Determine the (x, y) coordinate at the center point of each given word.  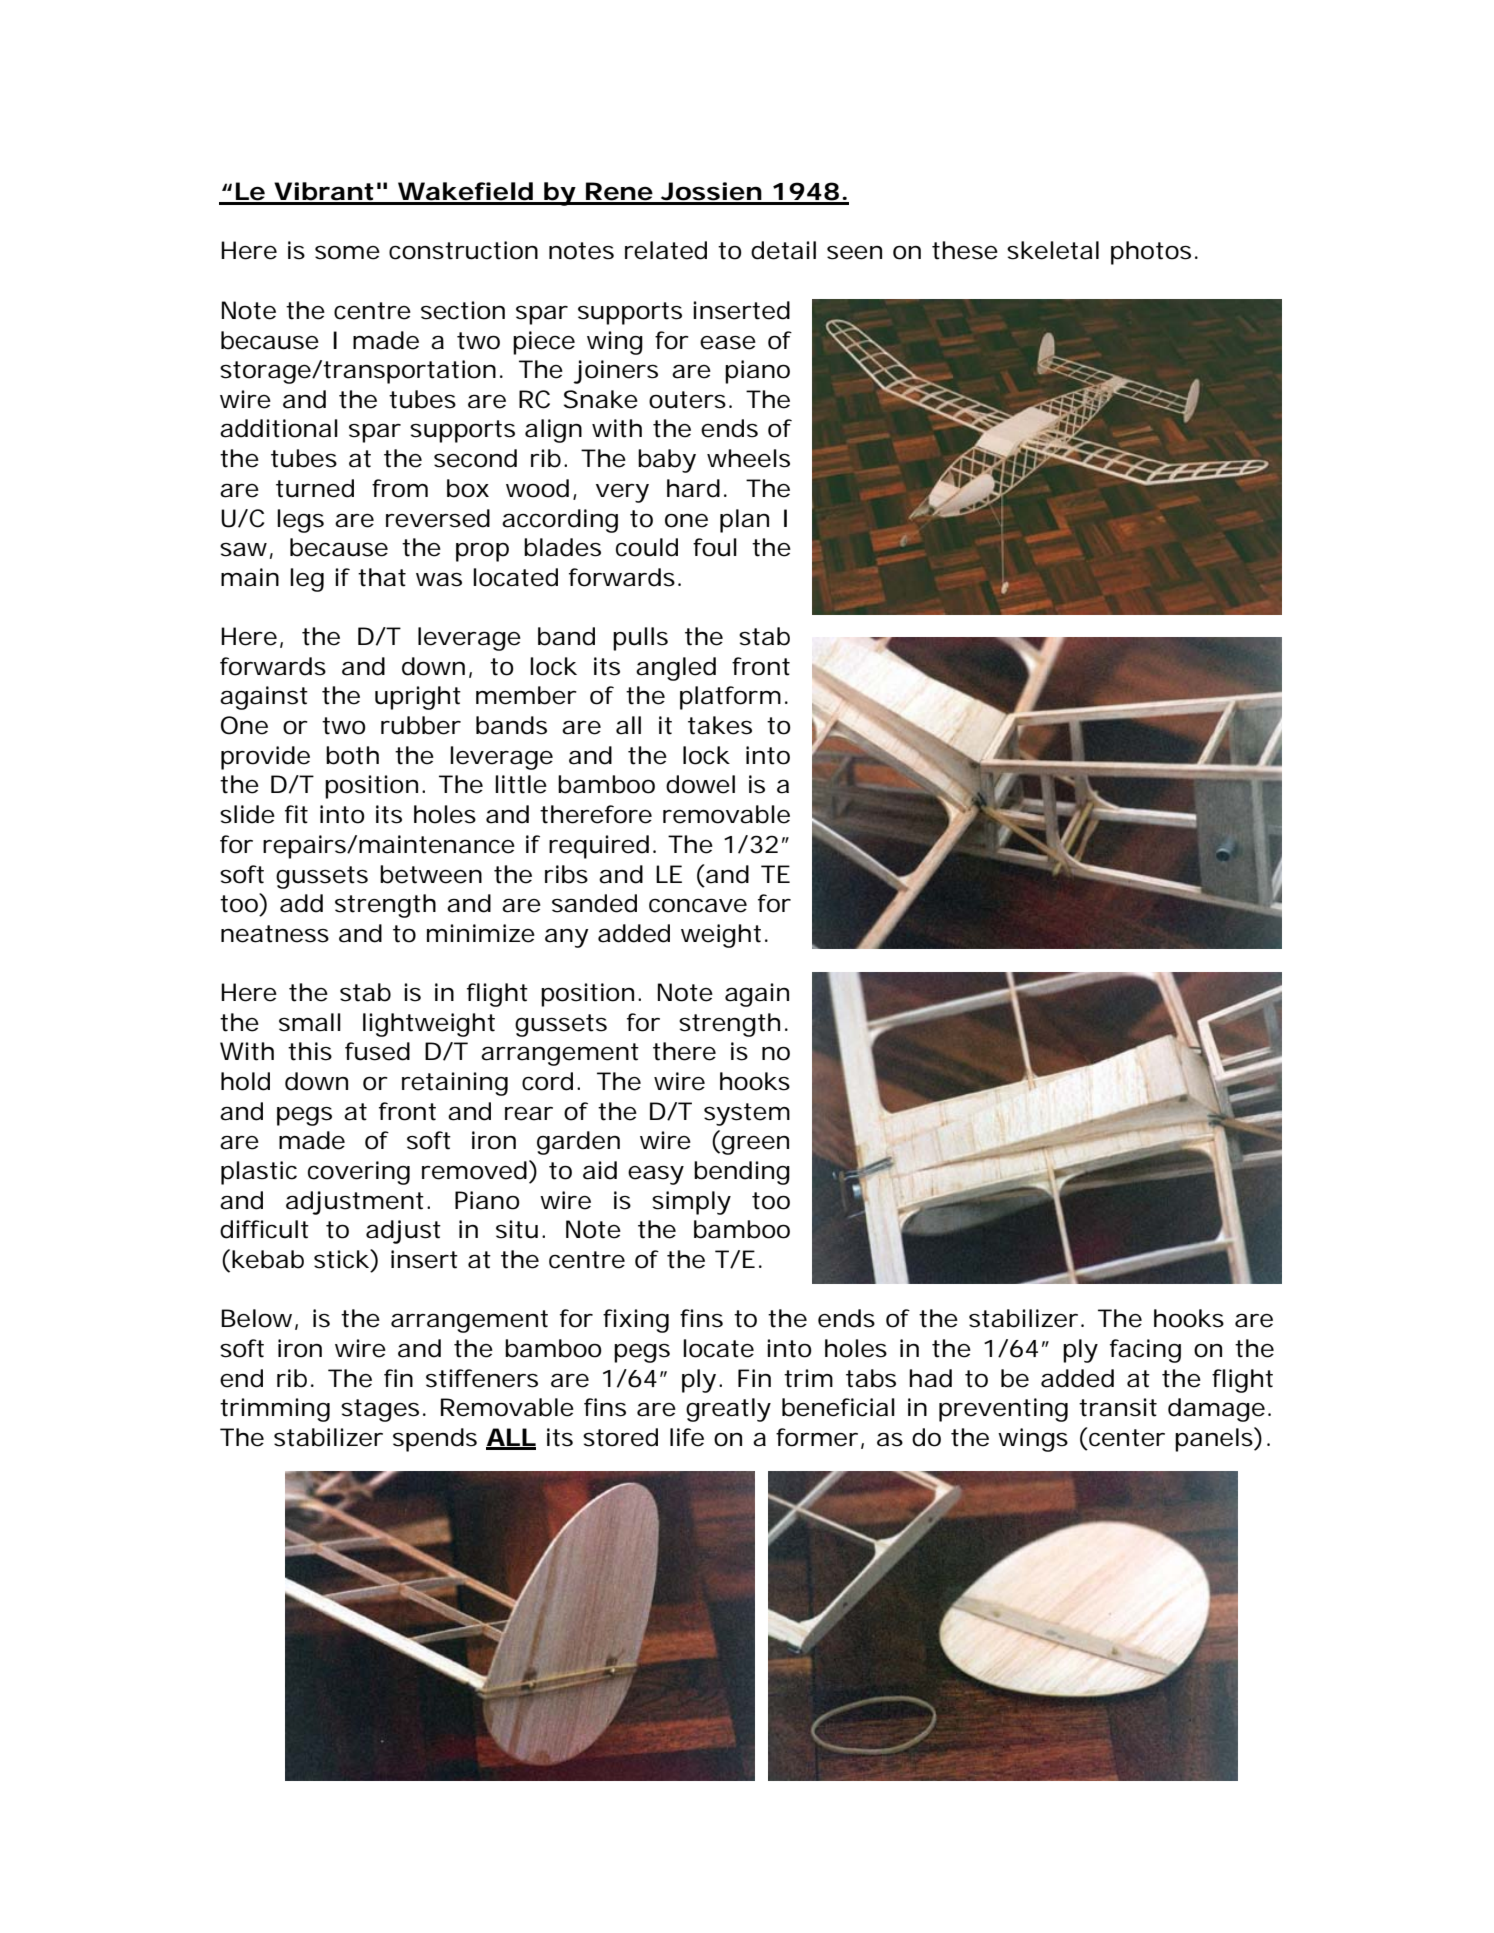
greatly (728, 1410)
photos (1151, 253)
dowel (700, 784)
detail (783, 250)
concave (698, 905)
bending (742, 1173)
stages (380, 1410)
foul (715, 547)
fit (296, 814)
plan (744, 521)
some (347, 252)
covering (359, 1173)
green (754, 1145)
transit (1118, 1407)
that (382, 577)
